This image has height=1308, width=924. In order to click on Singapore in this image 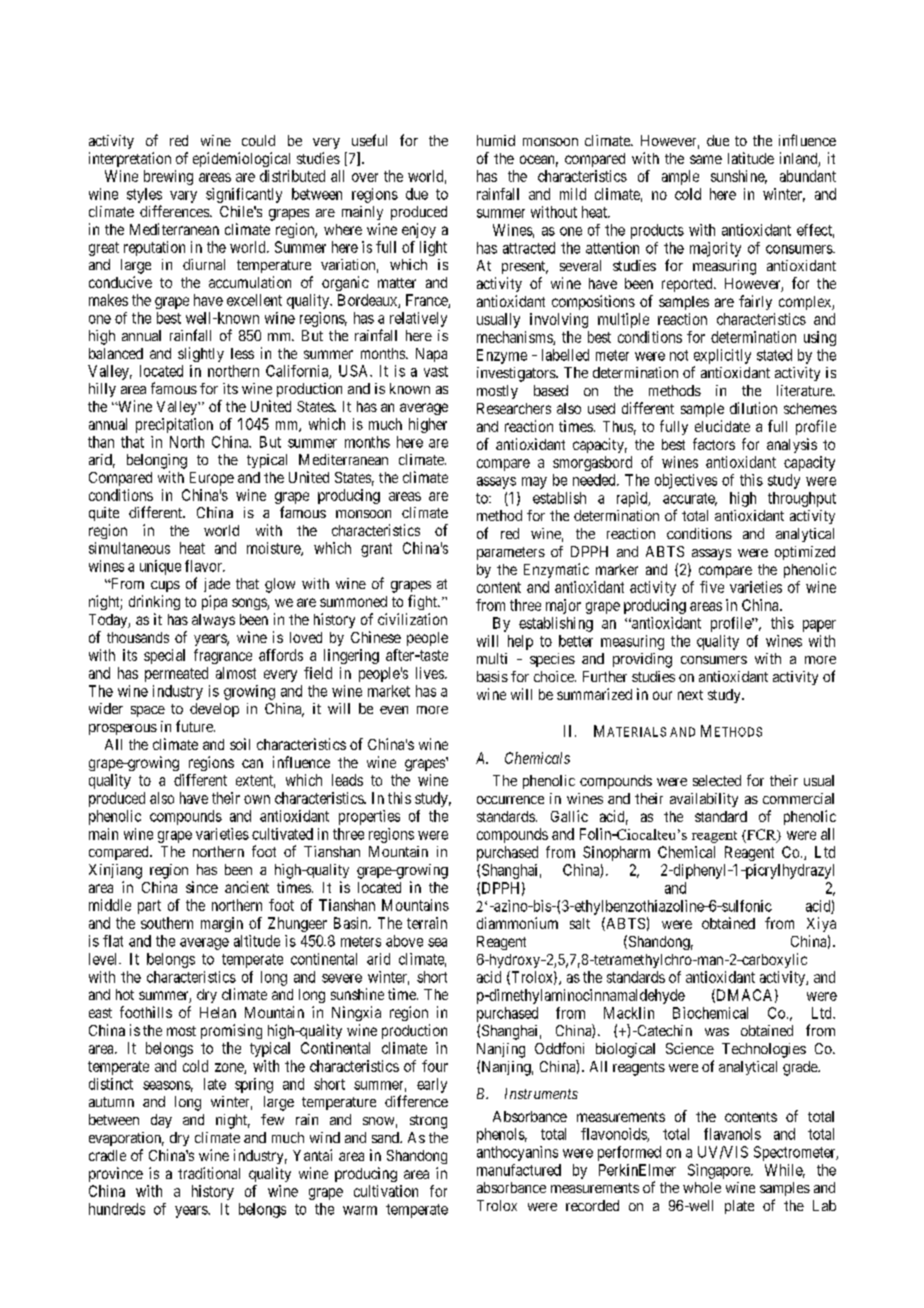, I will do `click(720, 1171)`.
